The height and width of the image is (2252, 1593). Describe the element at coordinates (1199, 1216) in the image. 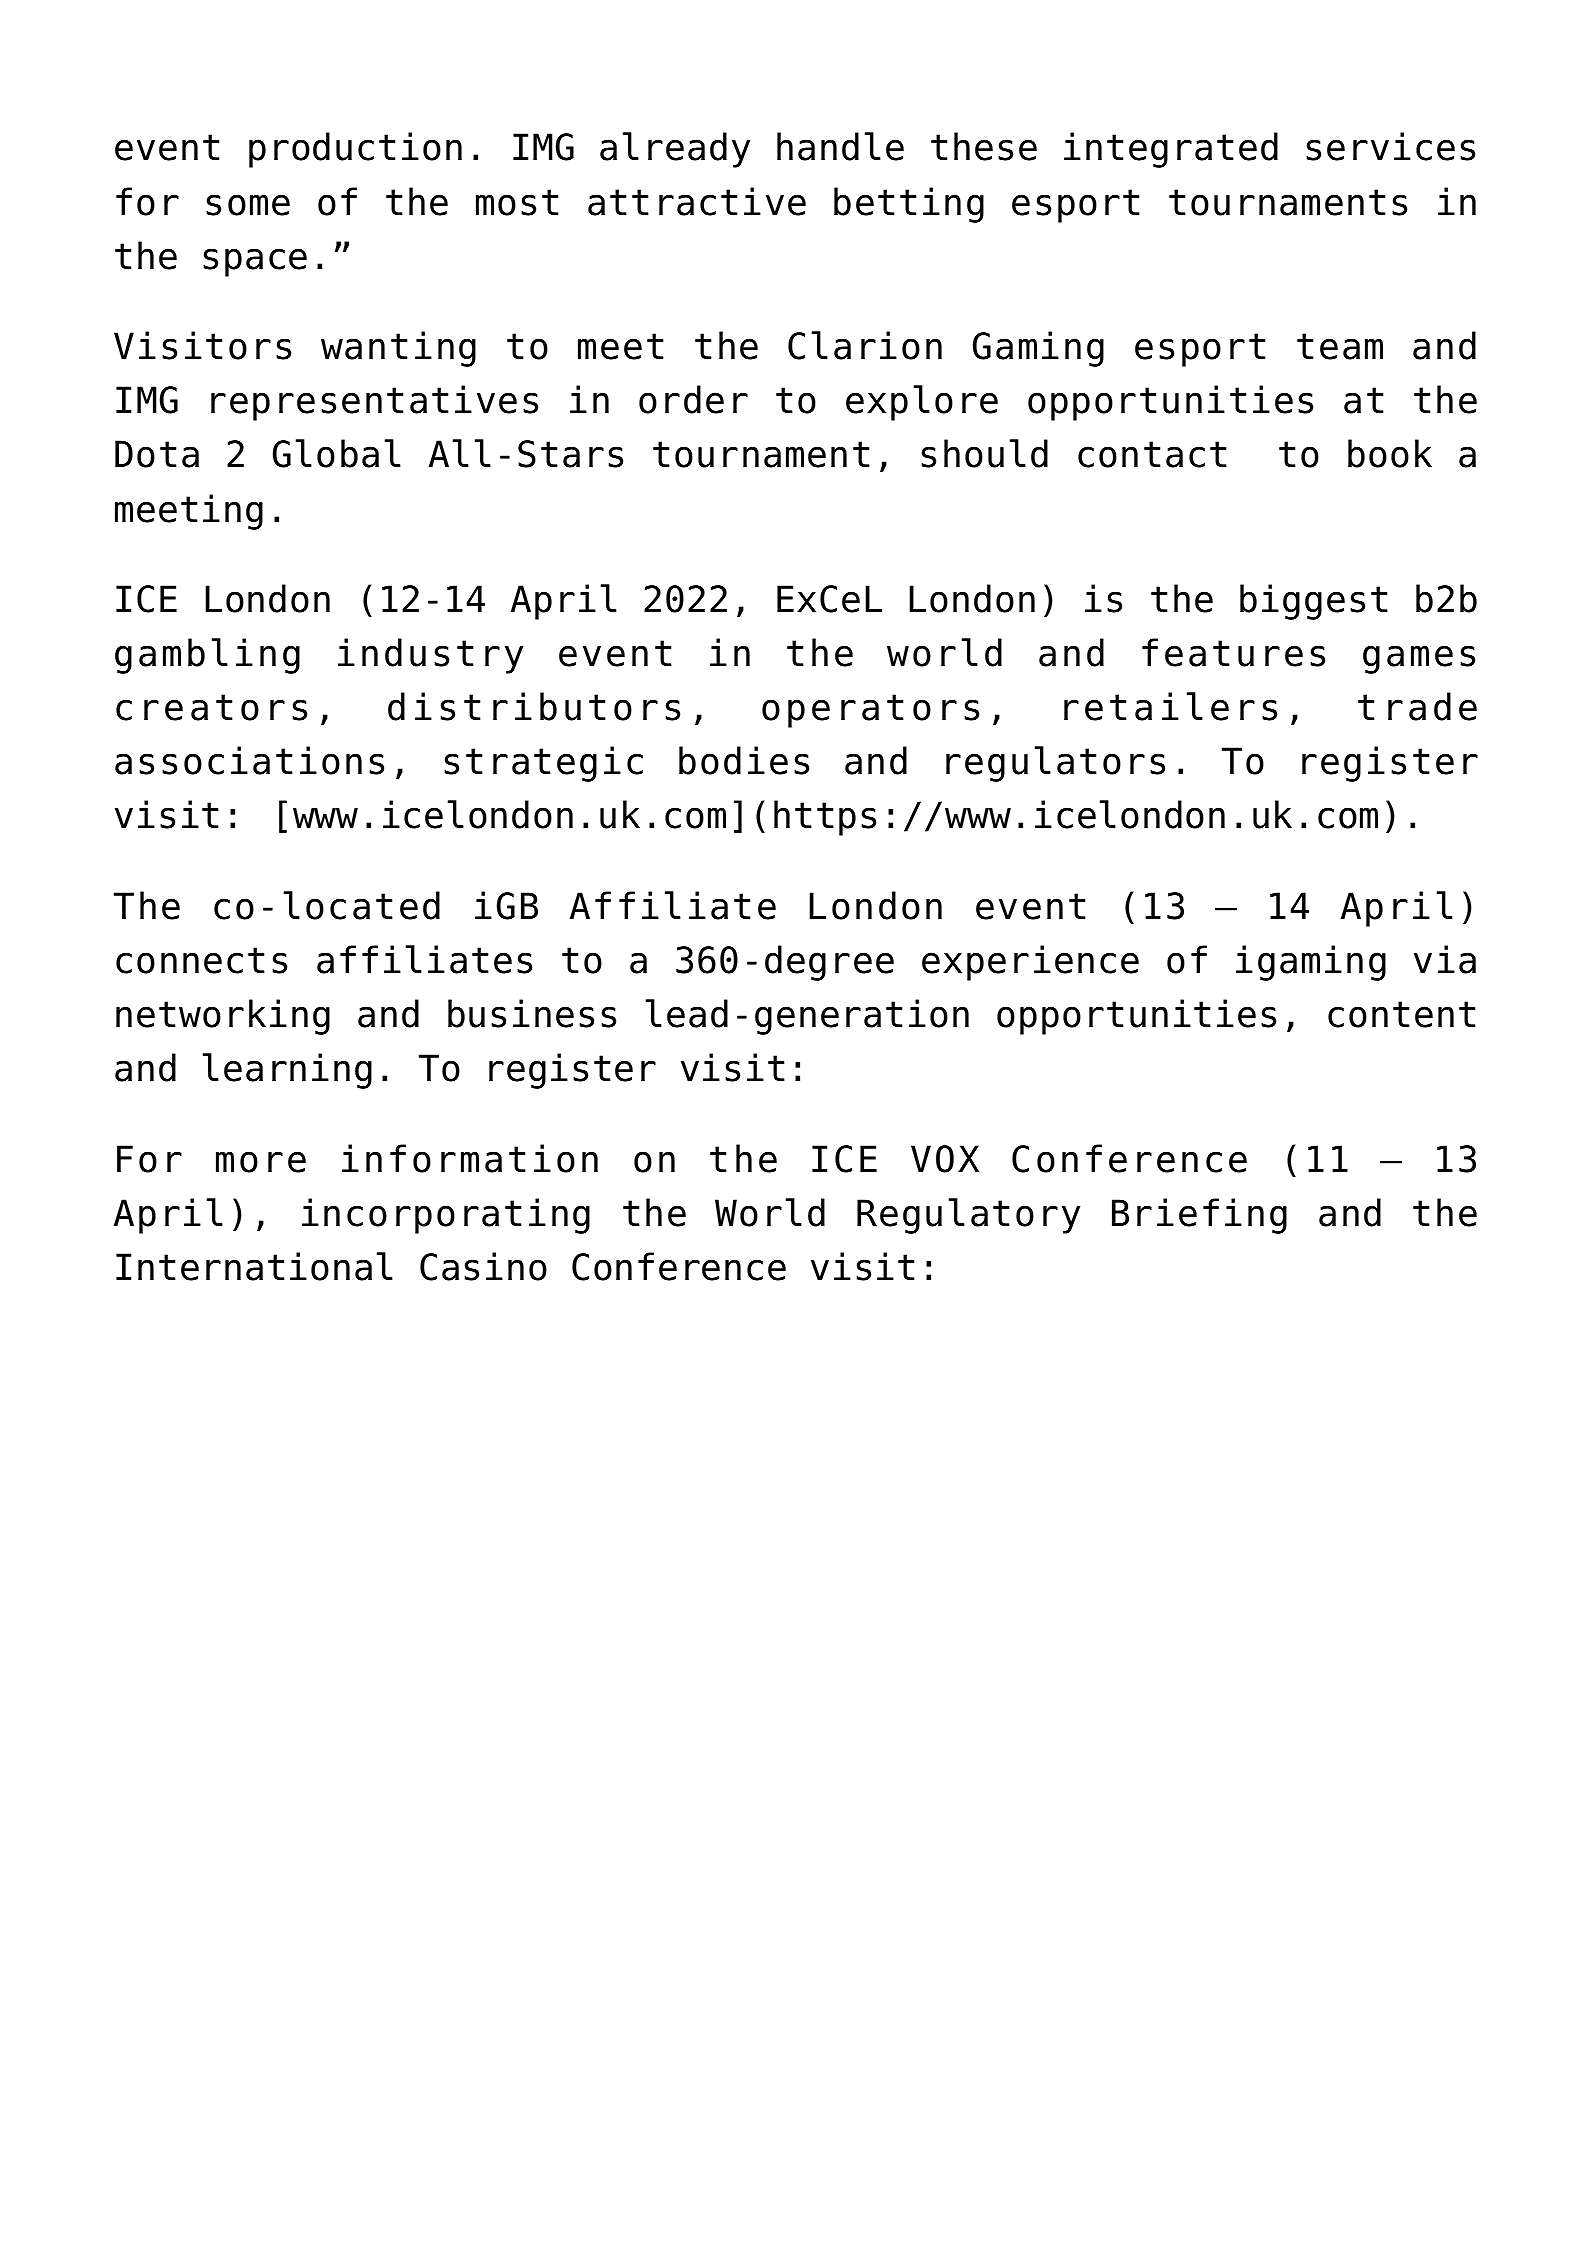

I see `Briefing` at that location.
